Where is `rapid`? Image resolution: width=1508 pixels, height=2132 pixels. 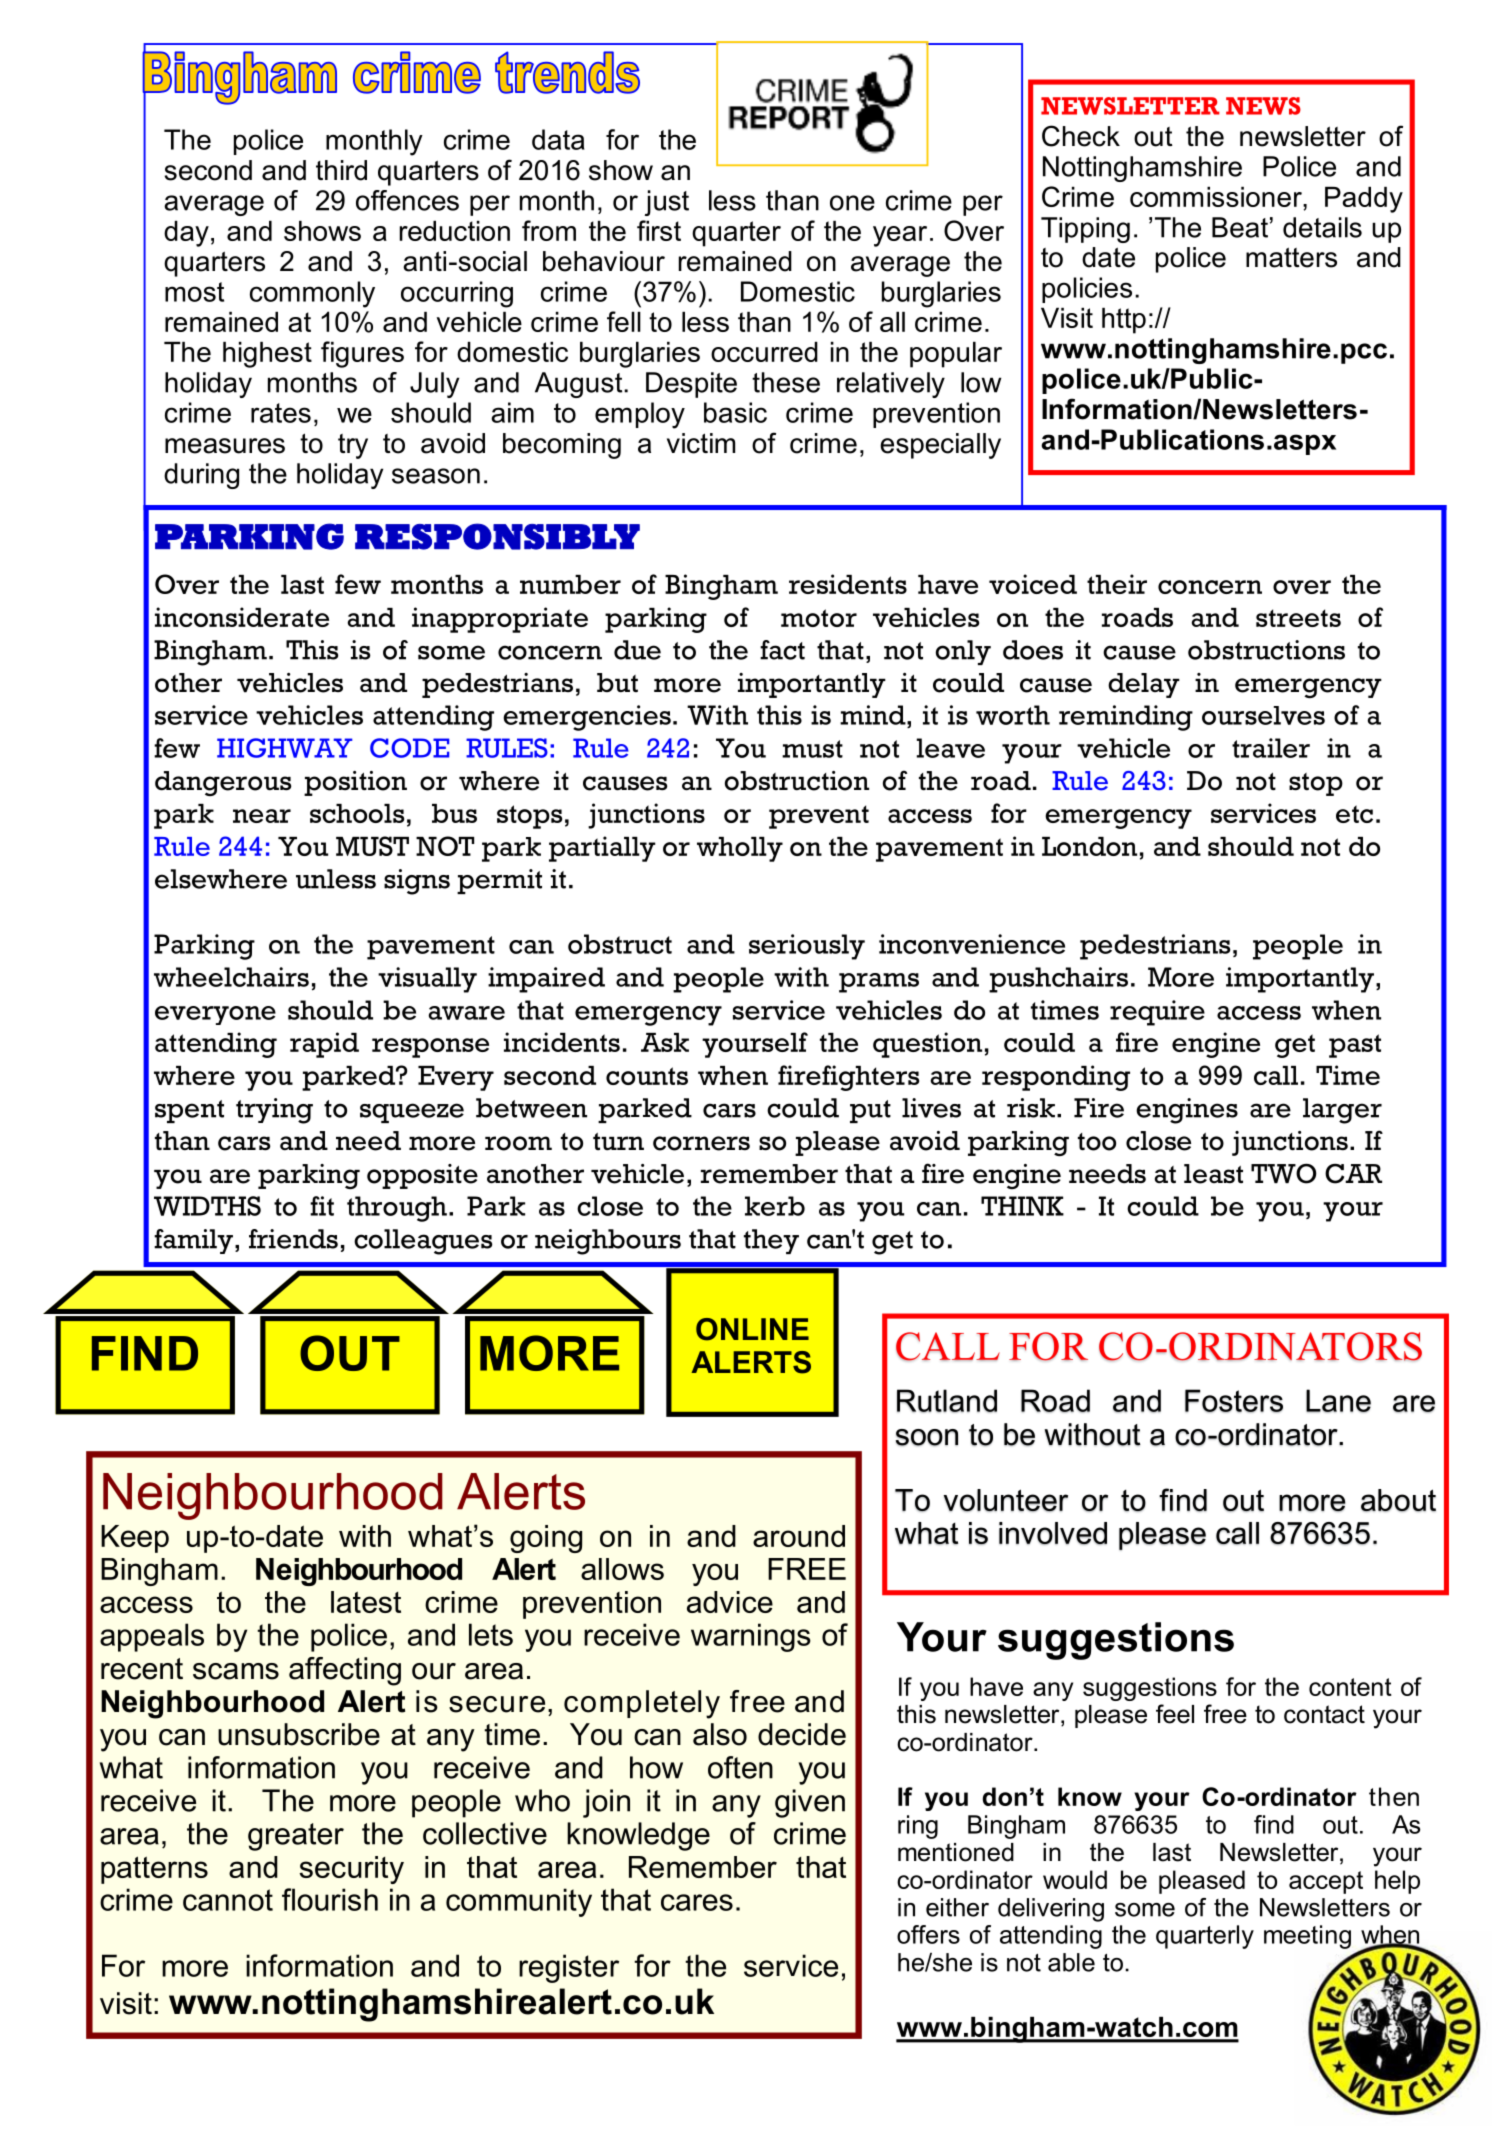 rapid is located at coordinates (324, 1045).
